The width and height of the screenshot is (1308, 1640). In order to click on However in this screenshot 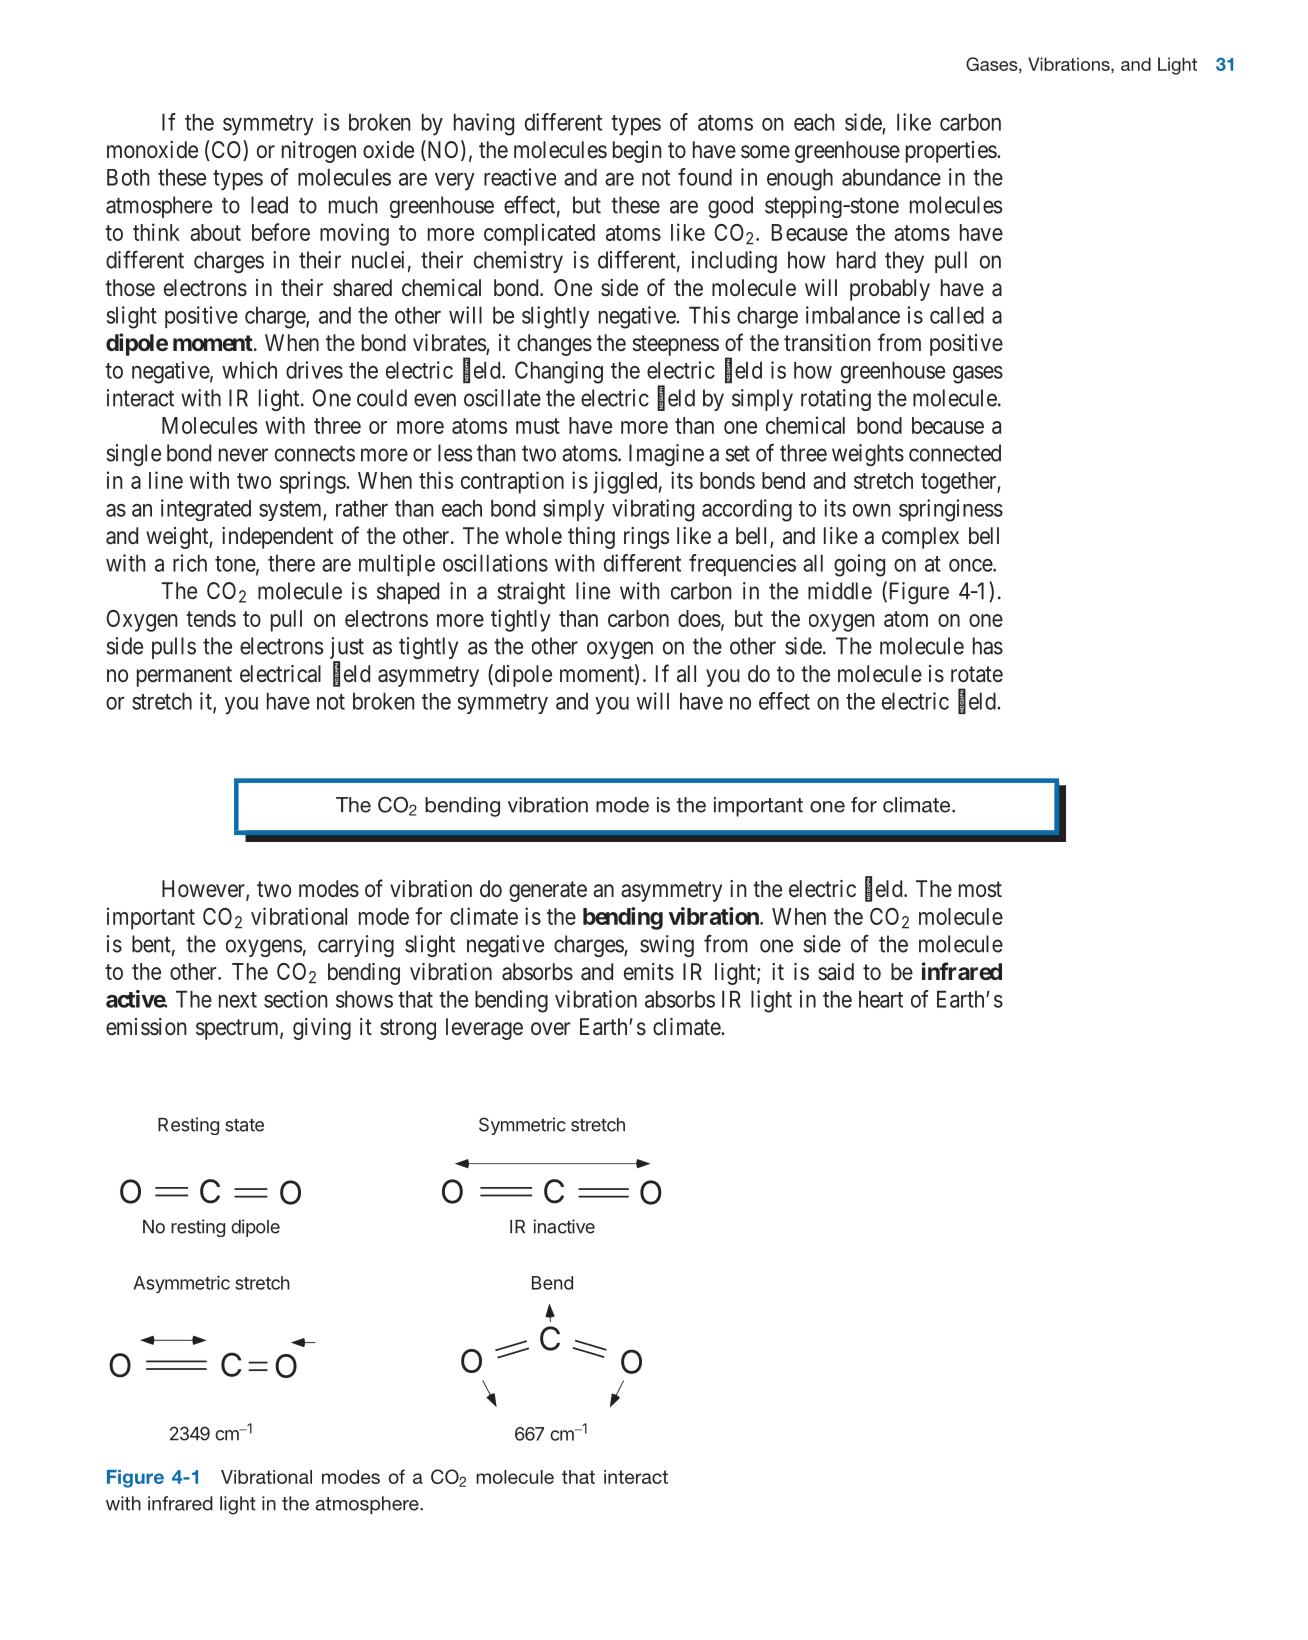, I will do `click(204, 890)`.
